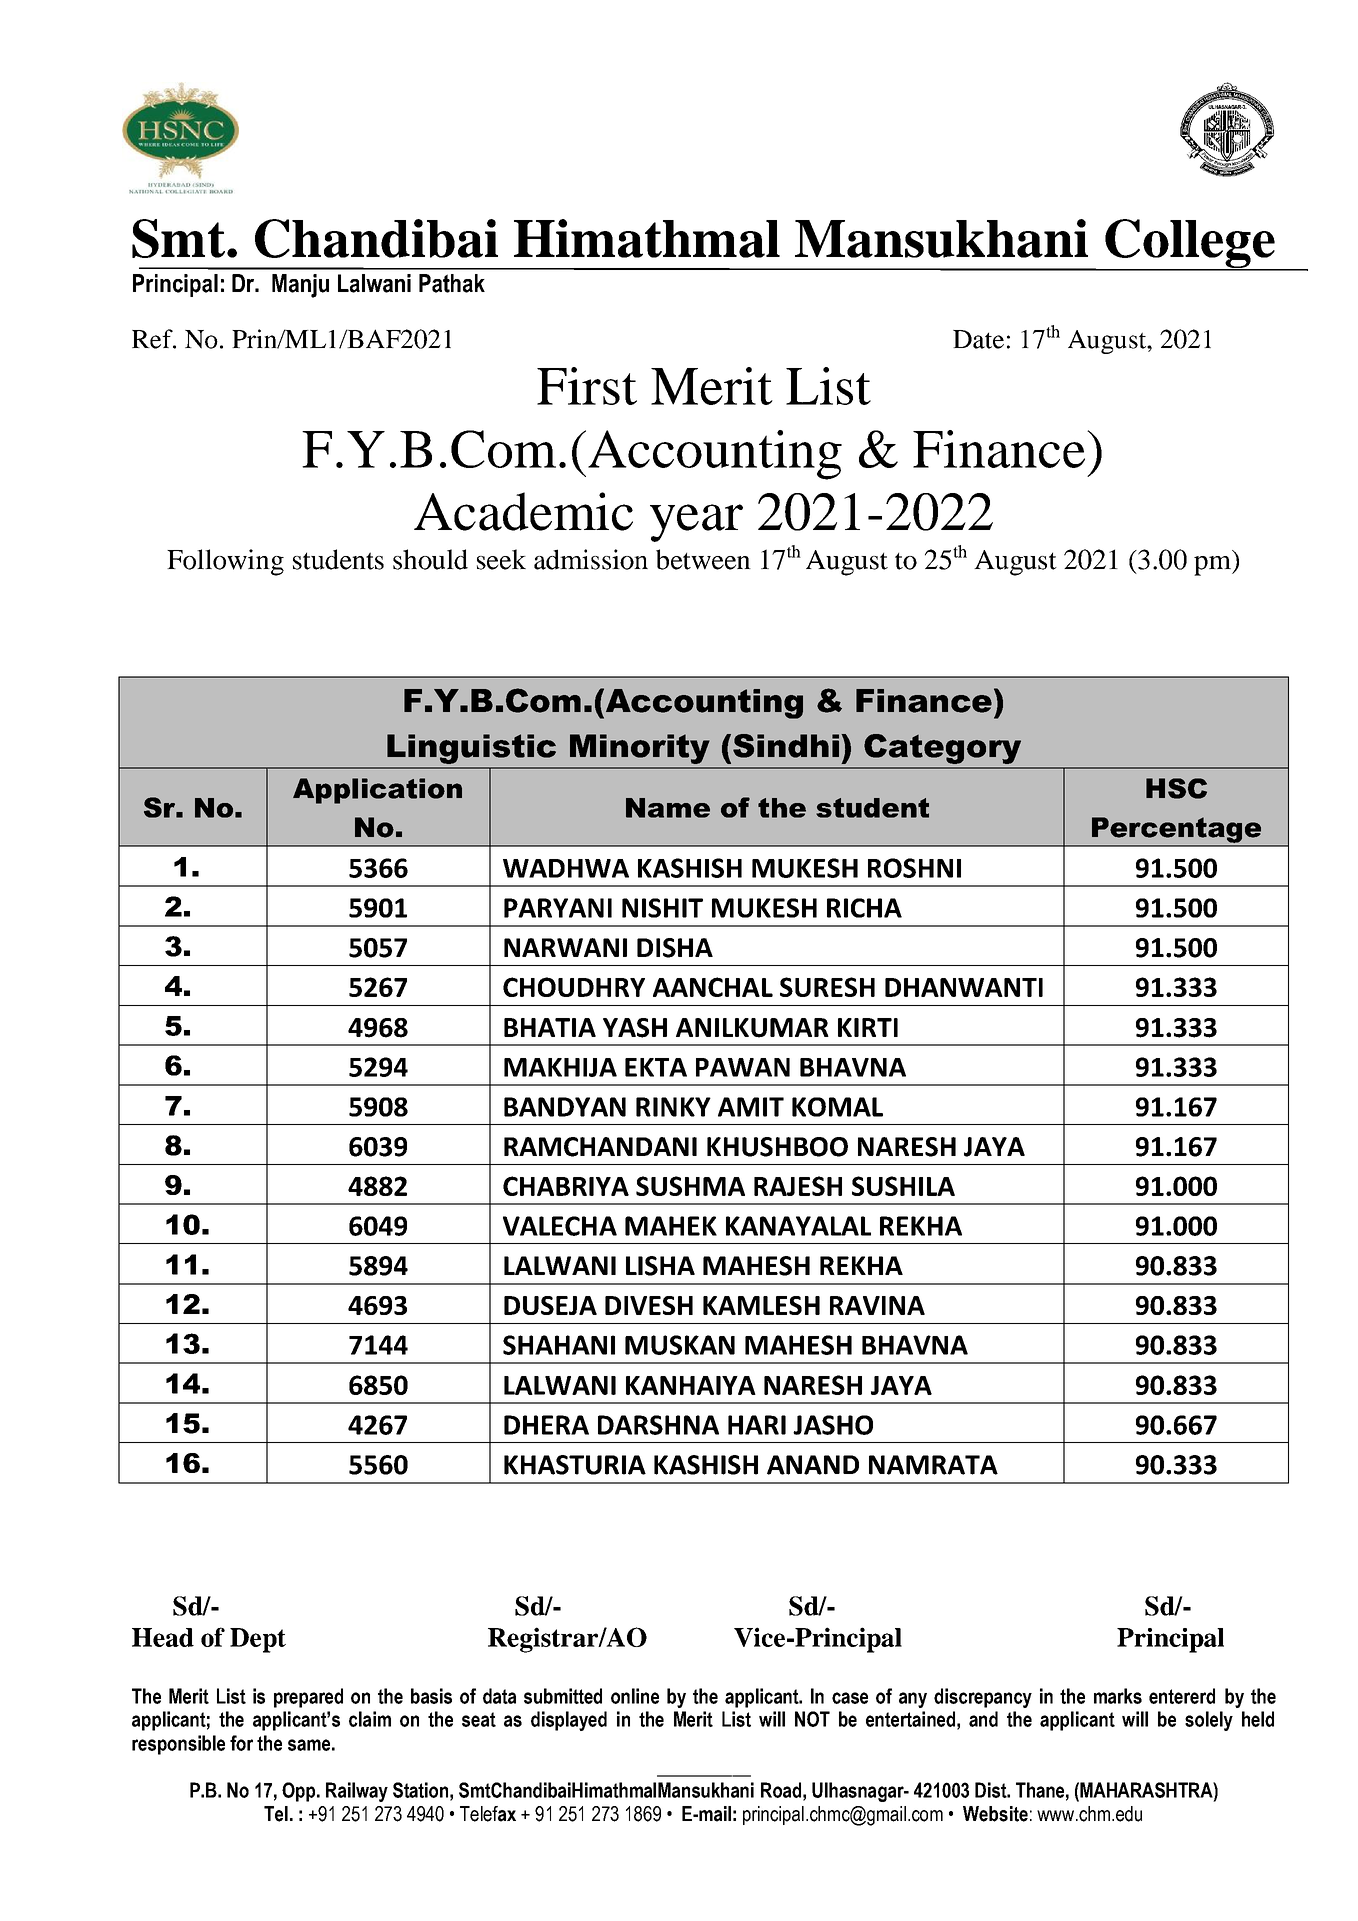 This screenshot has width=1358, height=1921. I want to click on NOT, so click(812, 1719).
